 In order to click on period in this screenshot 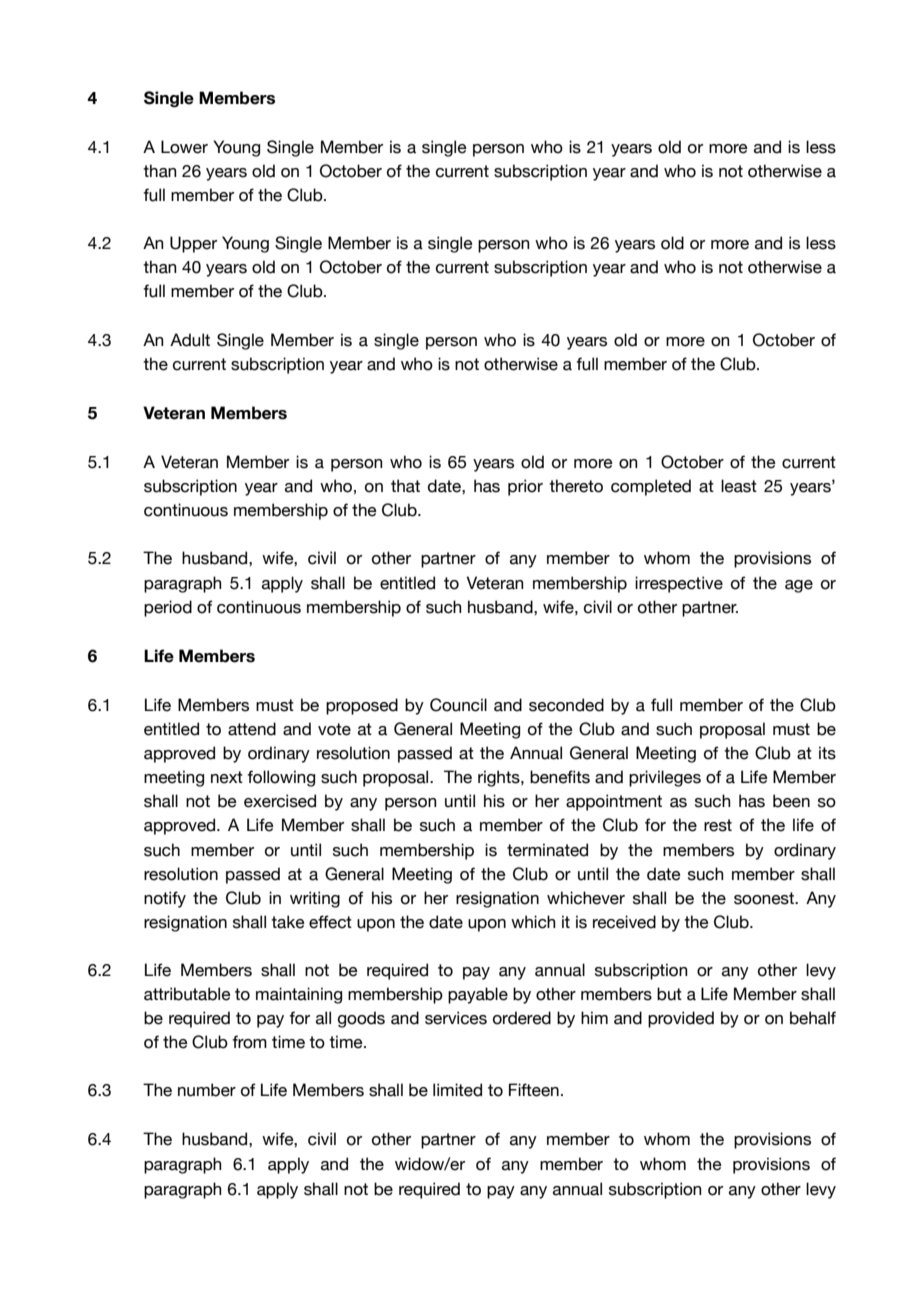, I will do `click(168, 608)`.
